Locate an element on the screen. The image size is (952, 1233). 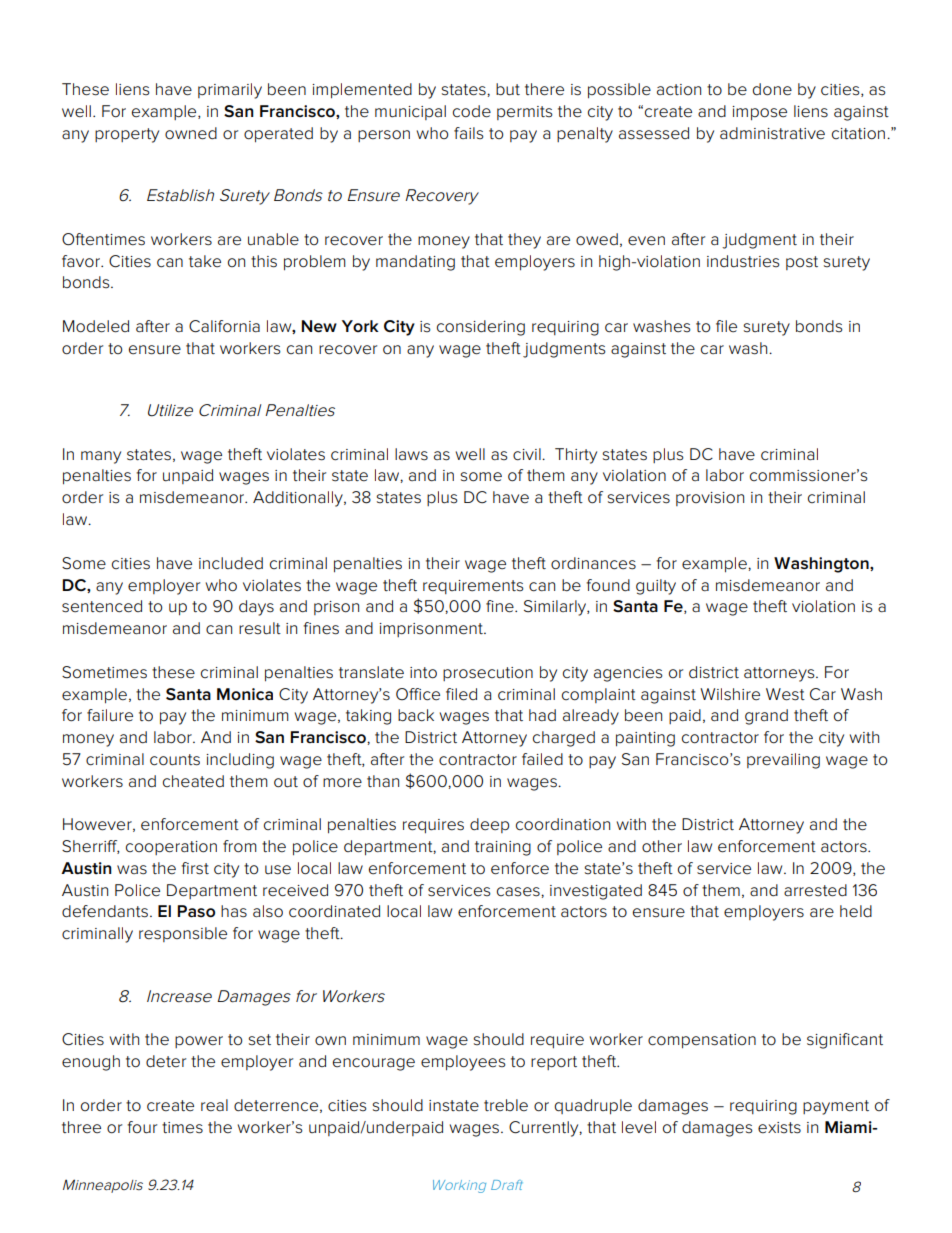
prosecution is located at coordinates (488, 674).
